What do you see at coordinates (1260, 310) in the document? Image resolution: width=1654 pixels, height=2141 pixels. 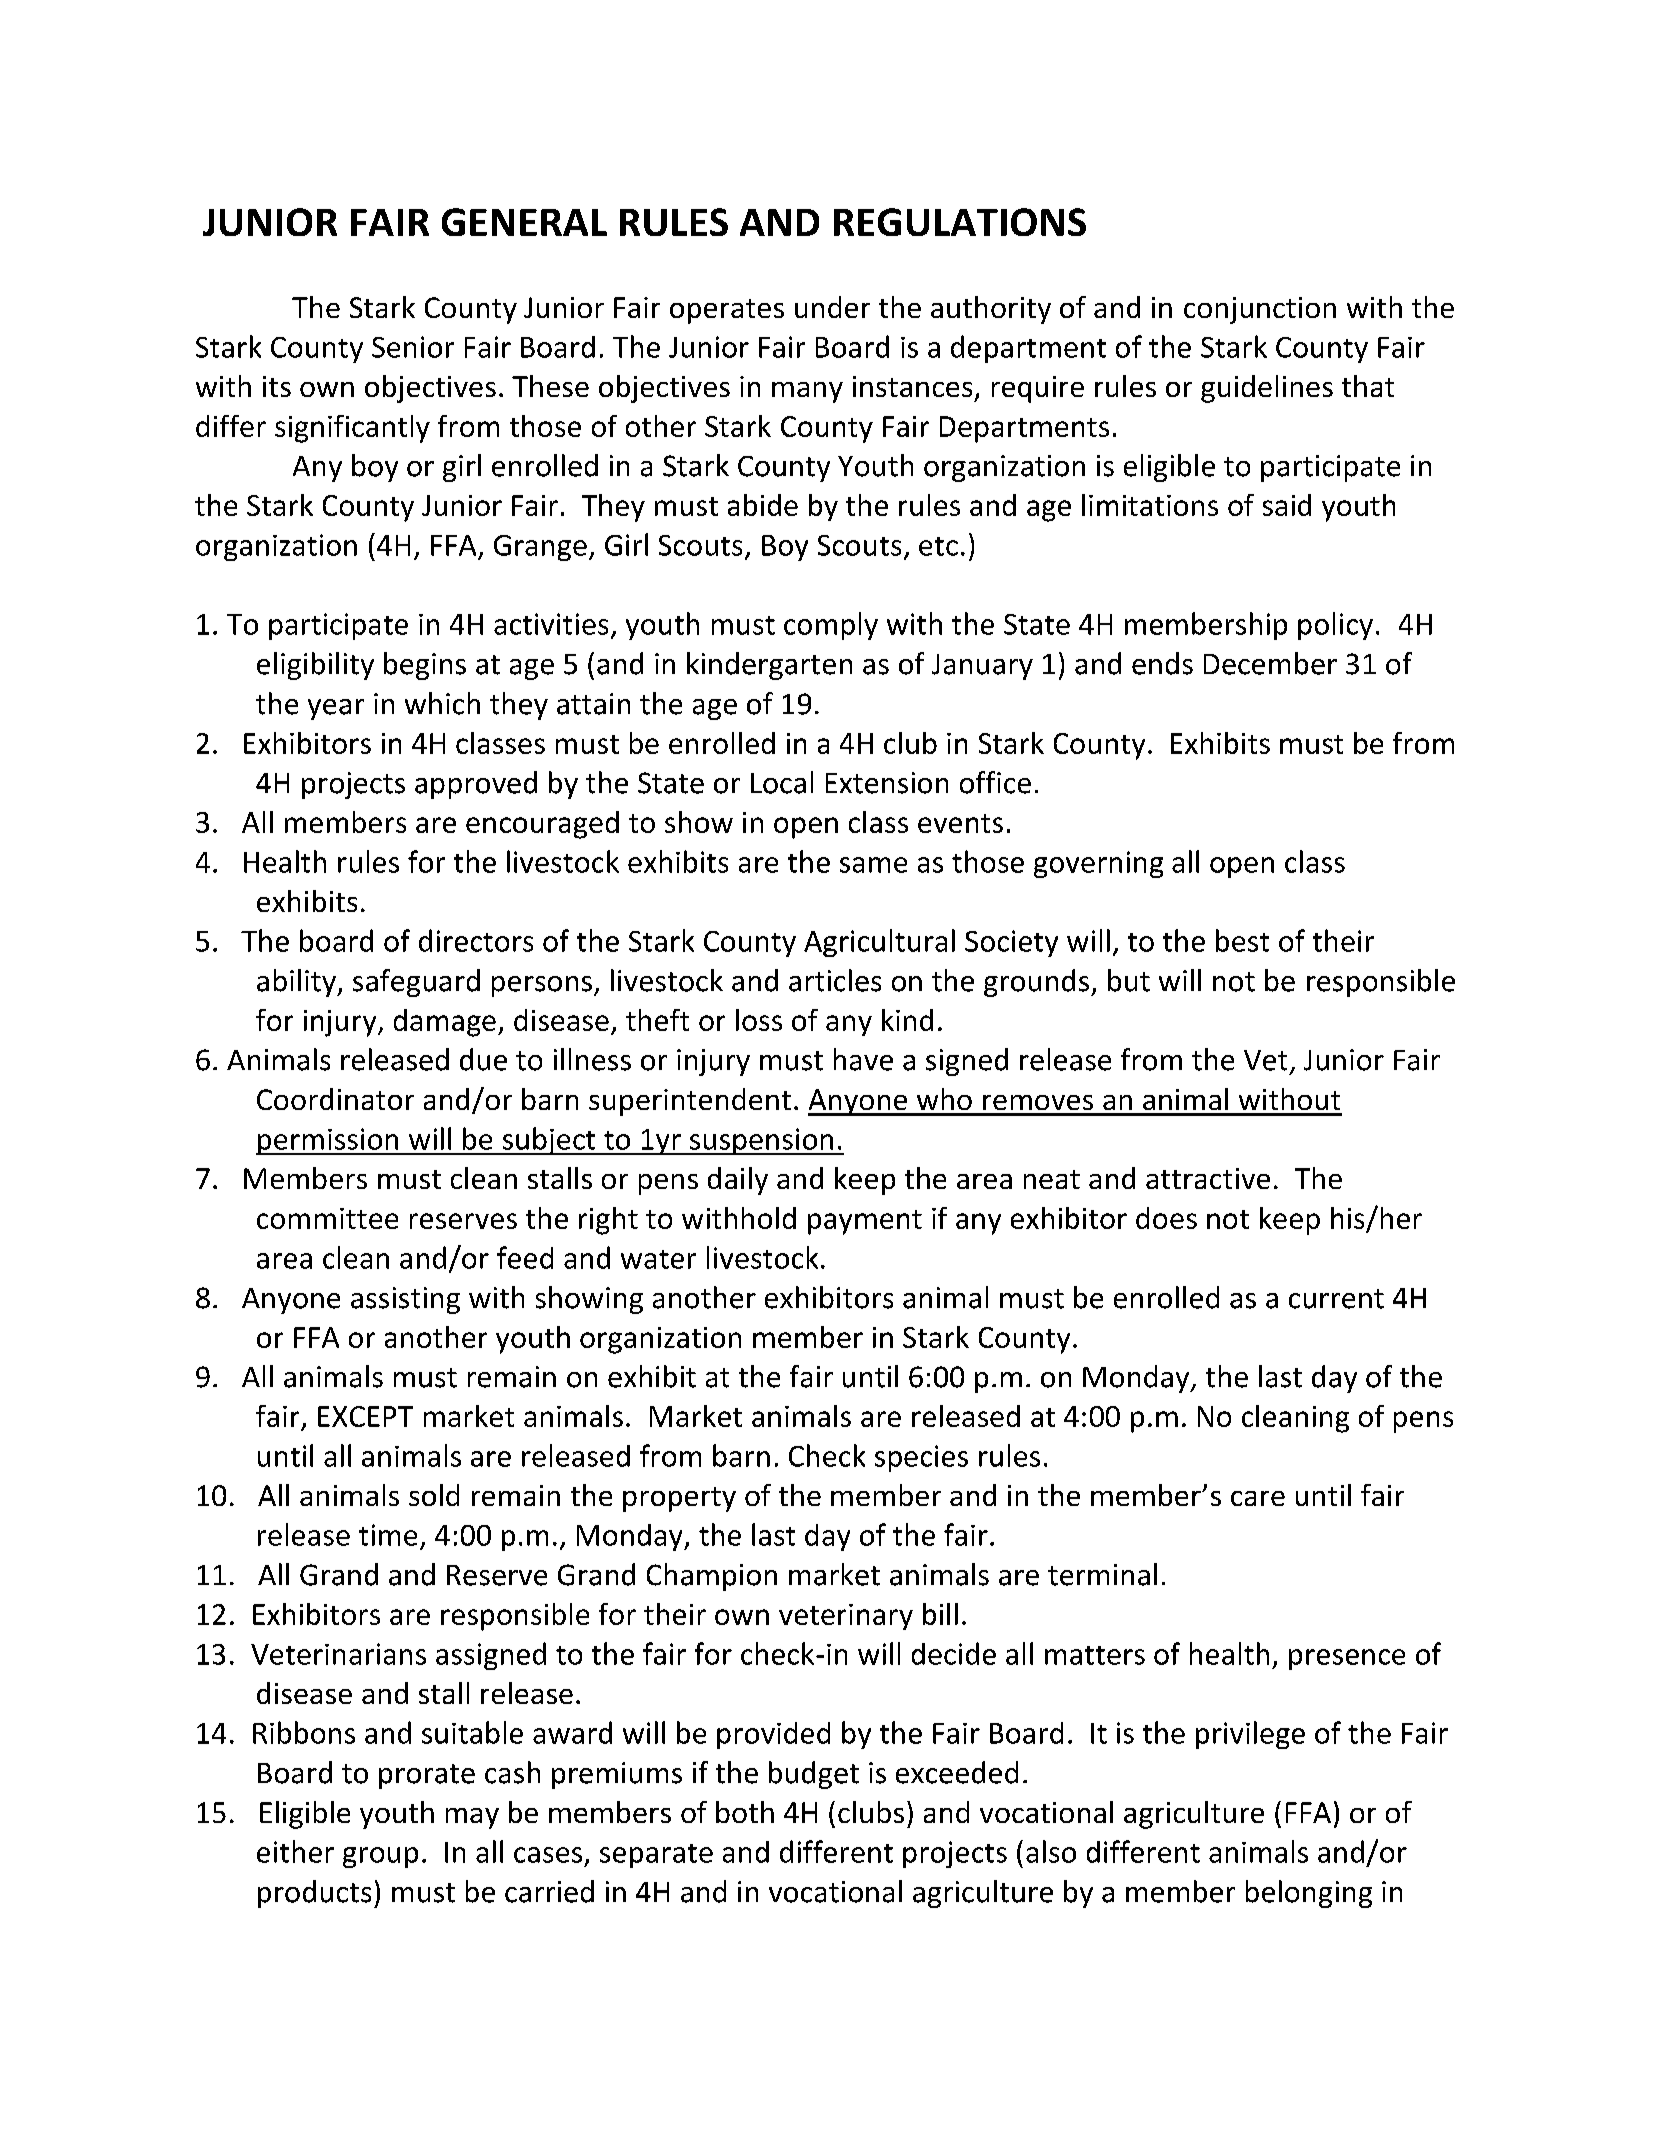 I see `conjunction` at bounding box center [1260, 310].
